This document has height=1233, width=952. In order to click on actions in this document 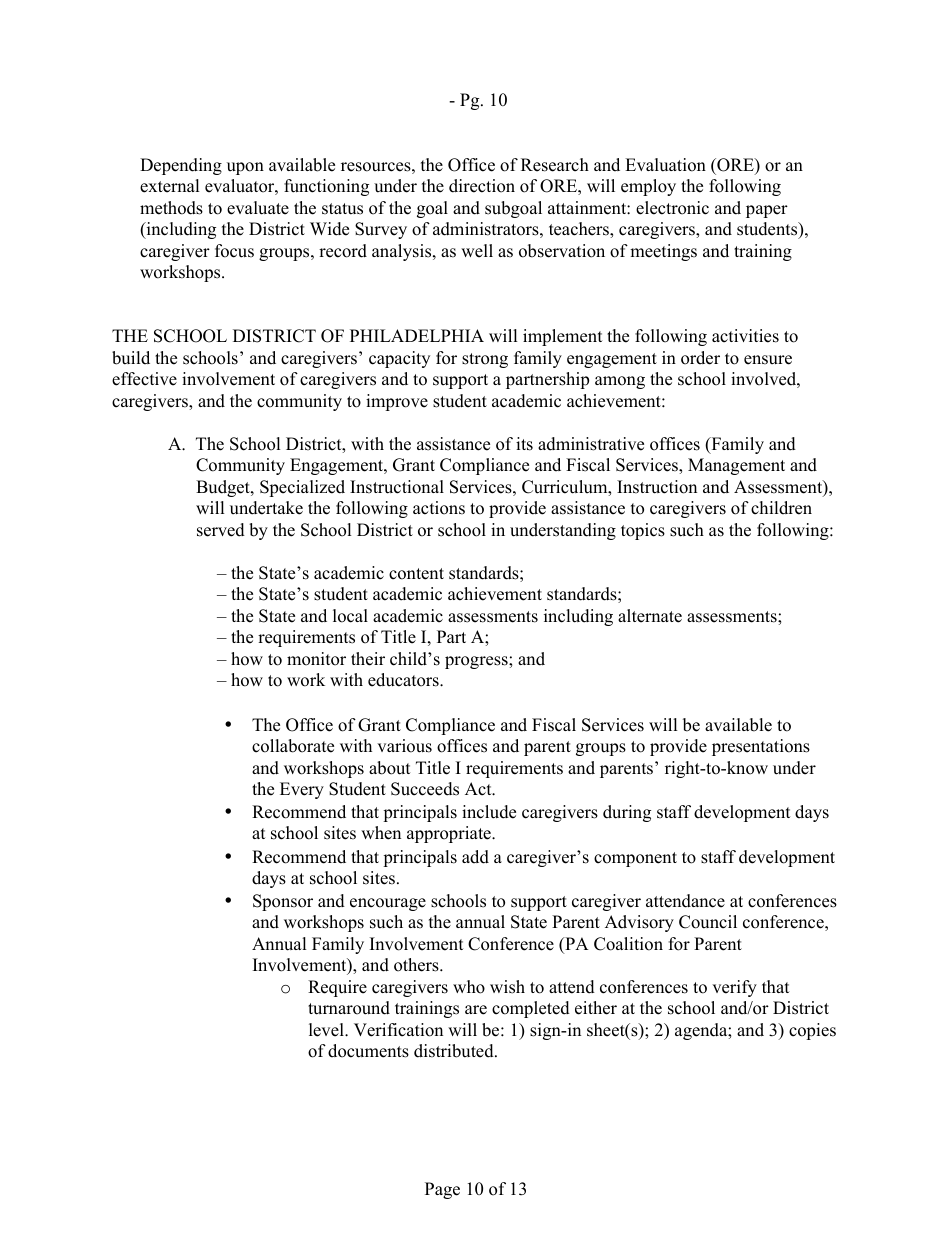, I will do `click(439, 508)`.
